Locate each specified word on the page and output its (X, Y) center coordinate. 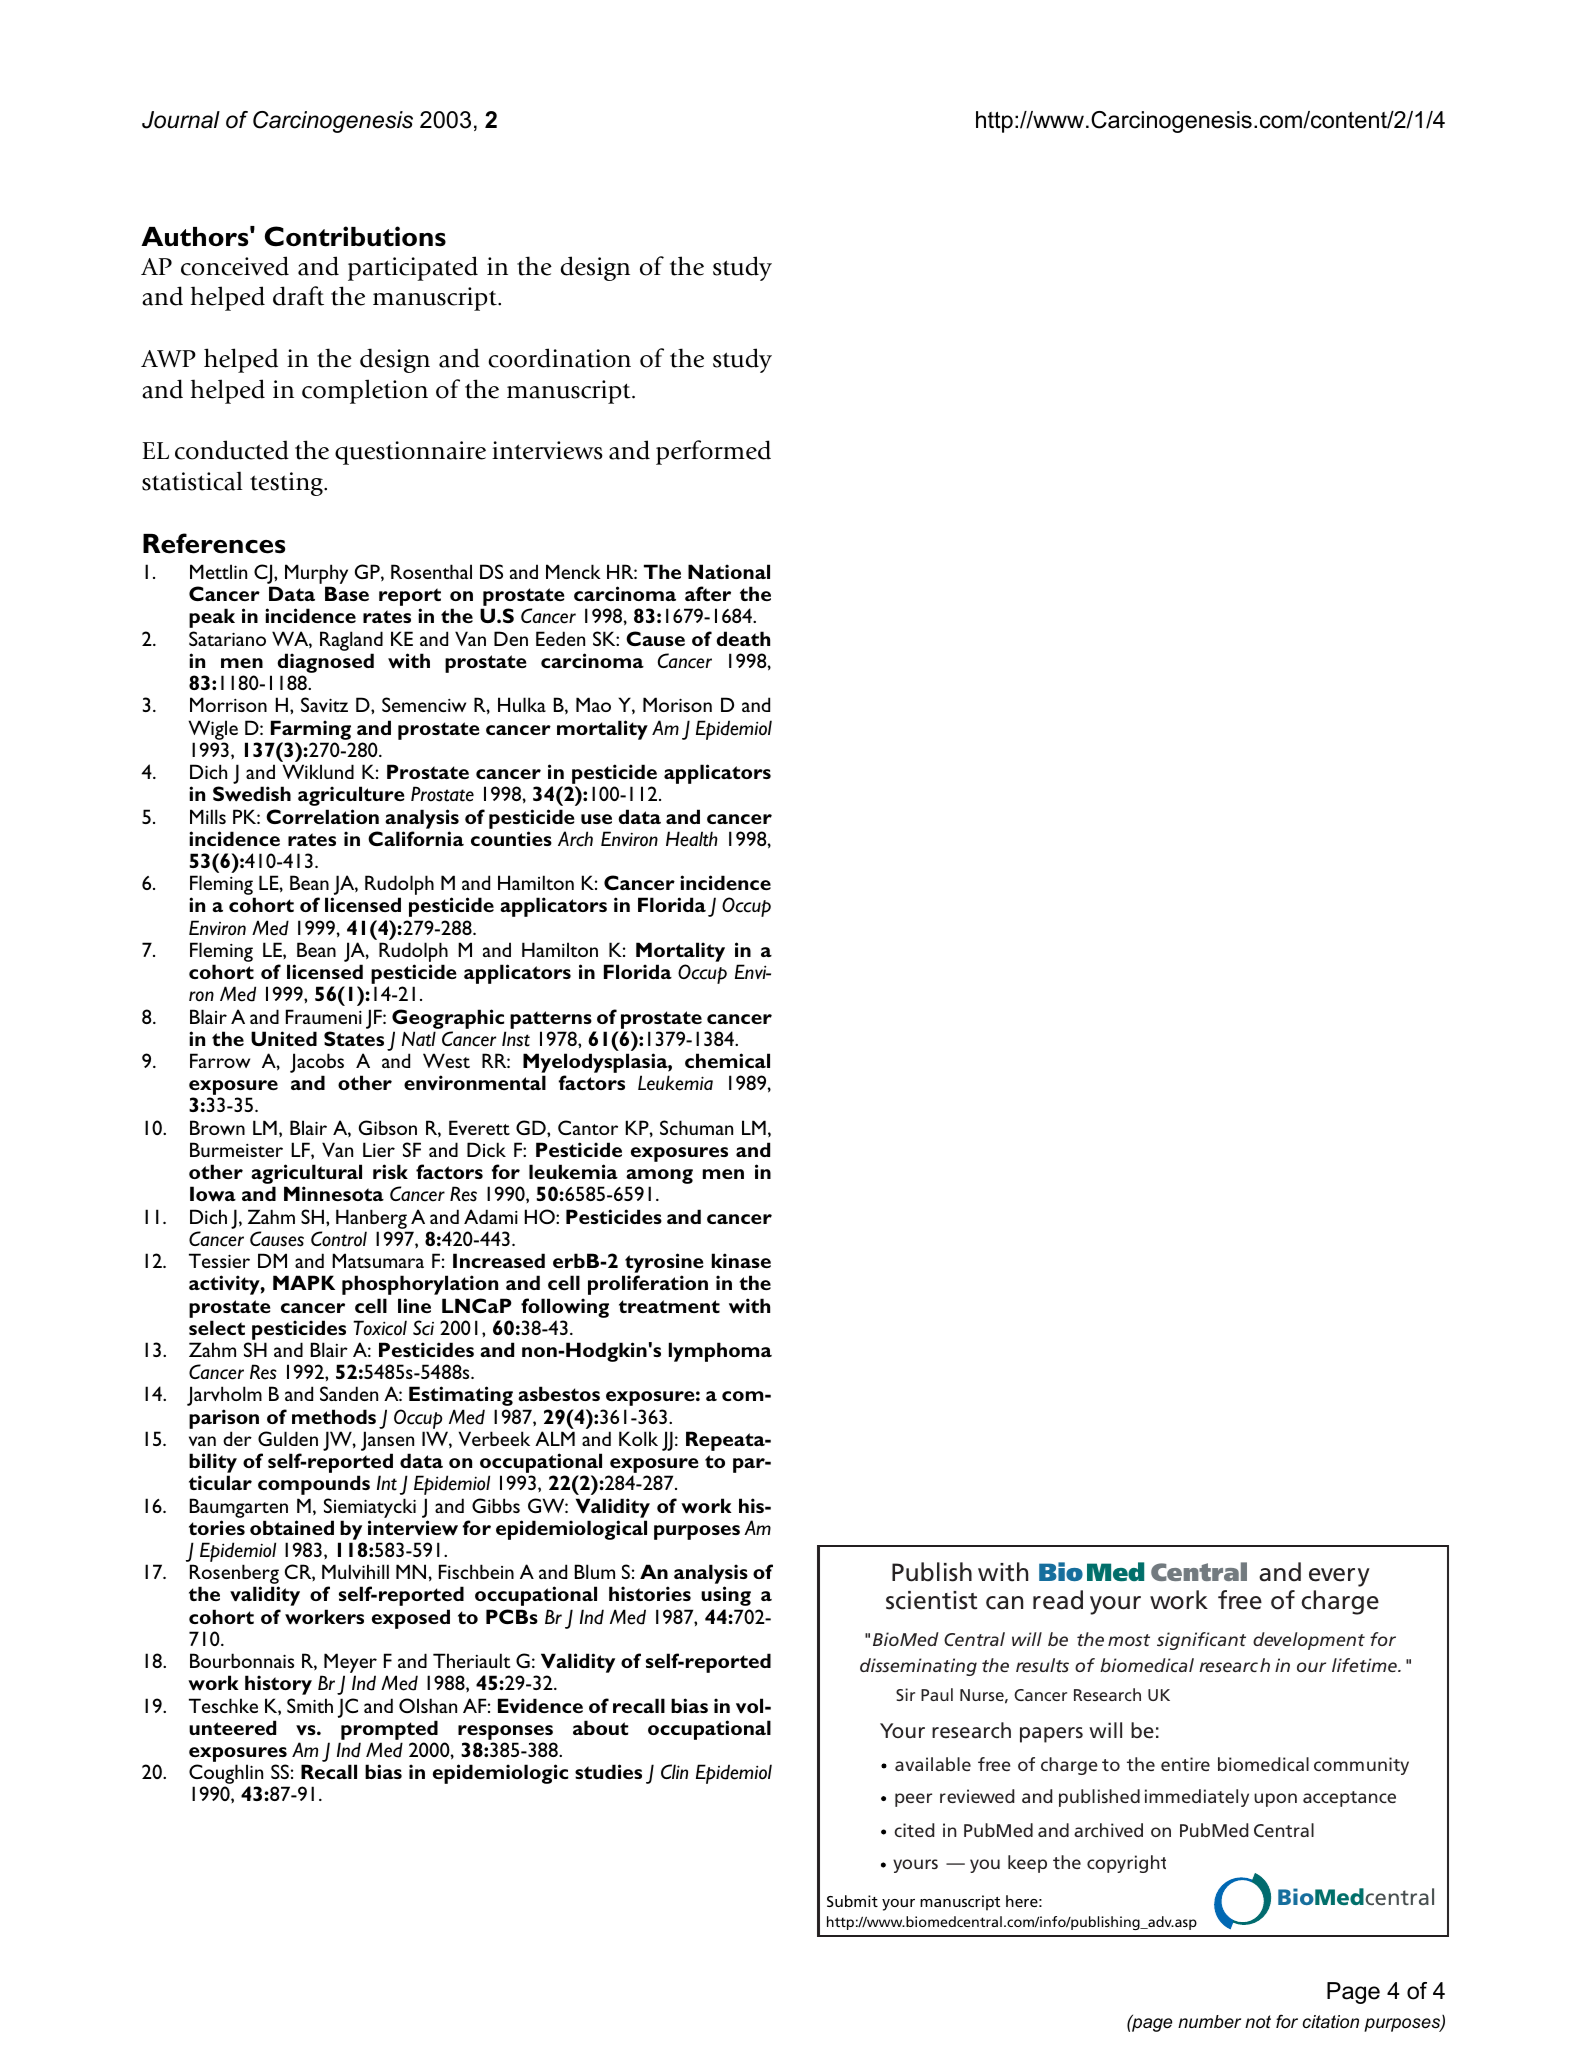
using (726, 1596)
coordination (560, 358)
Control (339, 1239)
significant (1201, 1641)
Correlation (322, 816)
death (743, 638)
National (729, 571)
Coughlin (226, 1775)
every (1339, 1577)
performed (713, 452)
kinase (741, 1260)
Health (692, 839)
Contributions (355, 236)
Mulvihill (355, 1571)
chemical (727, 1060)
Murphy (316, 575)
